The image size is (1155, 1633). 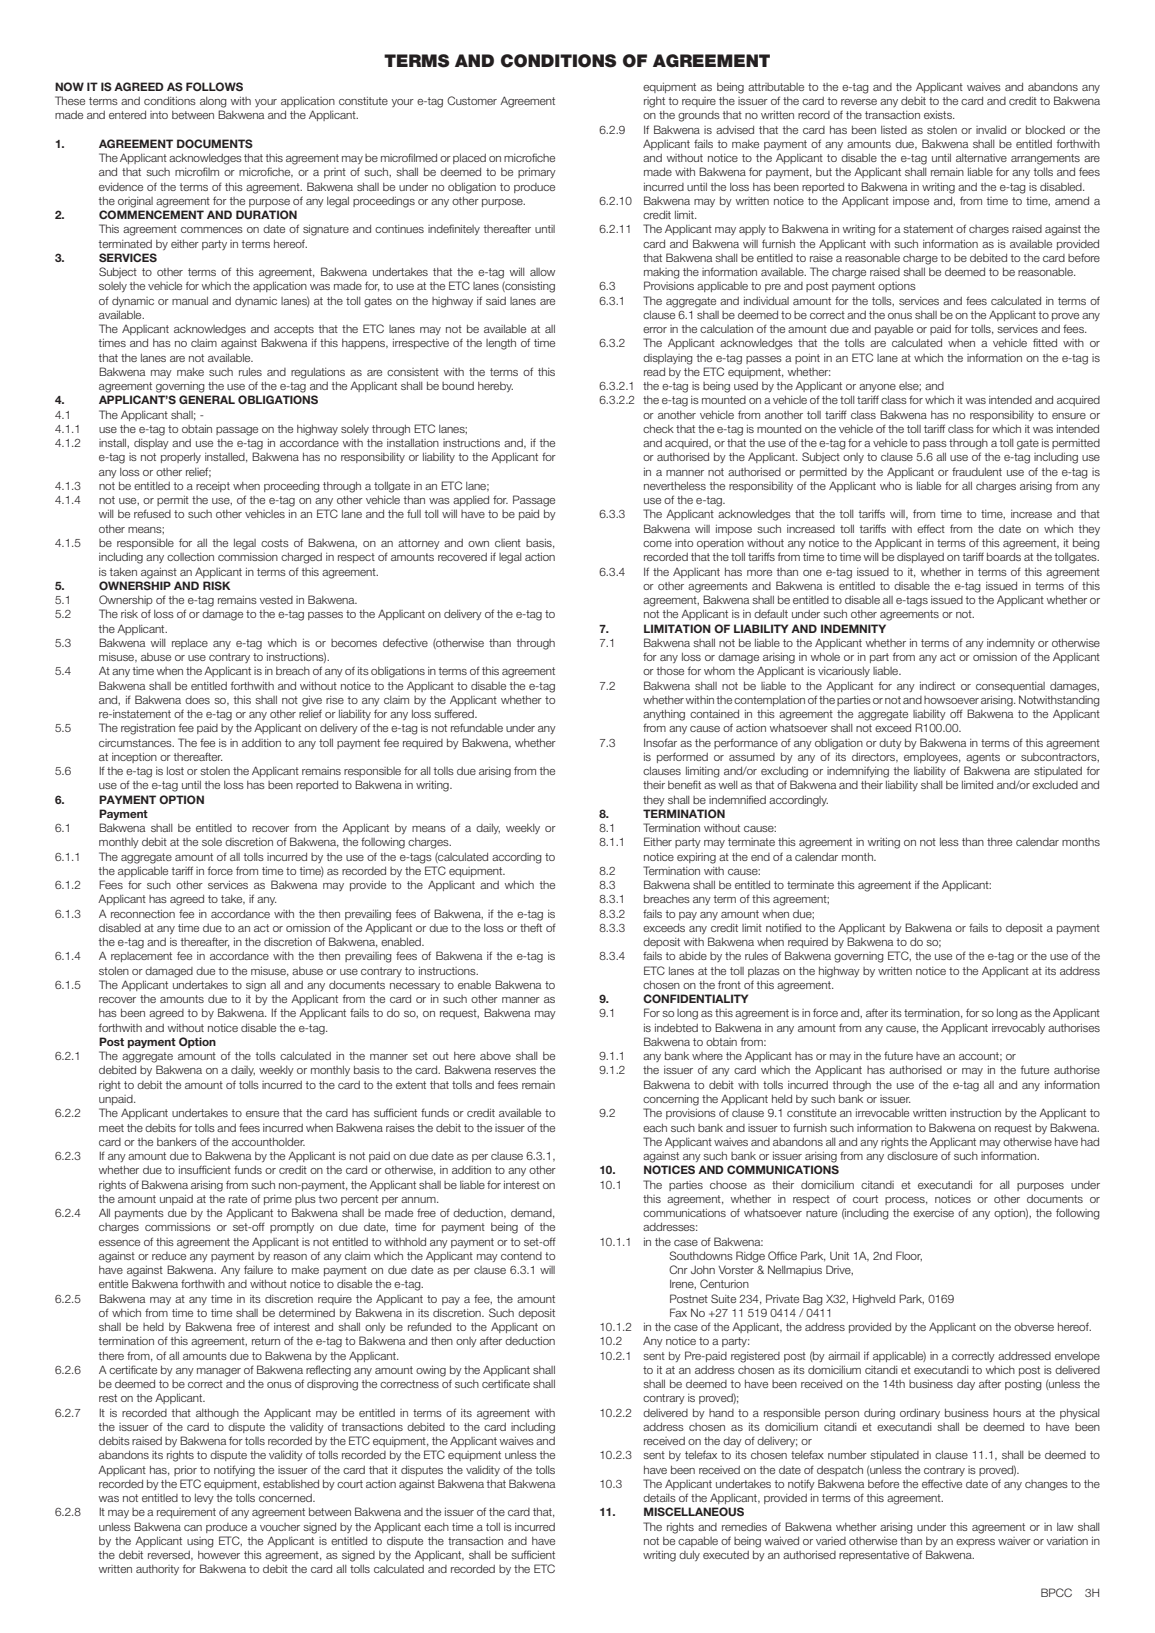 What do you see at coordinates (991, 130) in the document?
I see `invalid` at bounding box center [991, 130].
